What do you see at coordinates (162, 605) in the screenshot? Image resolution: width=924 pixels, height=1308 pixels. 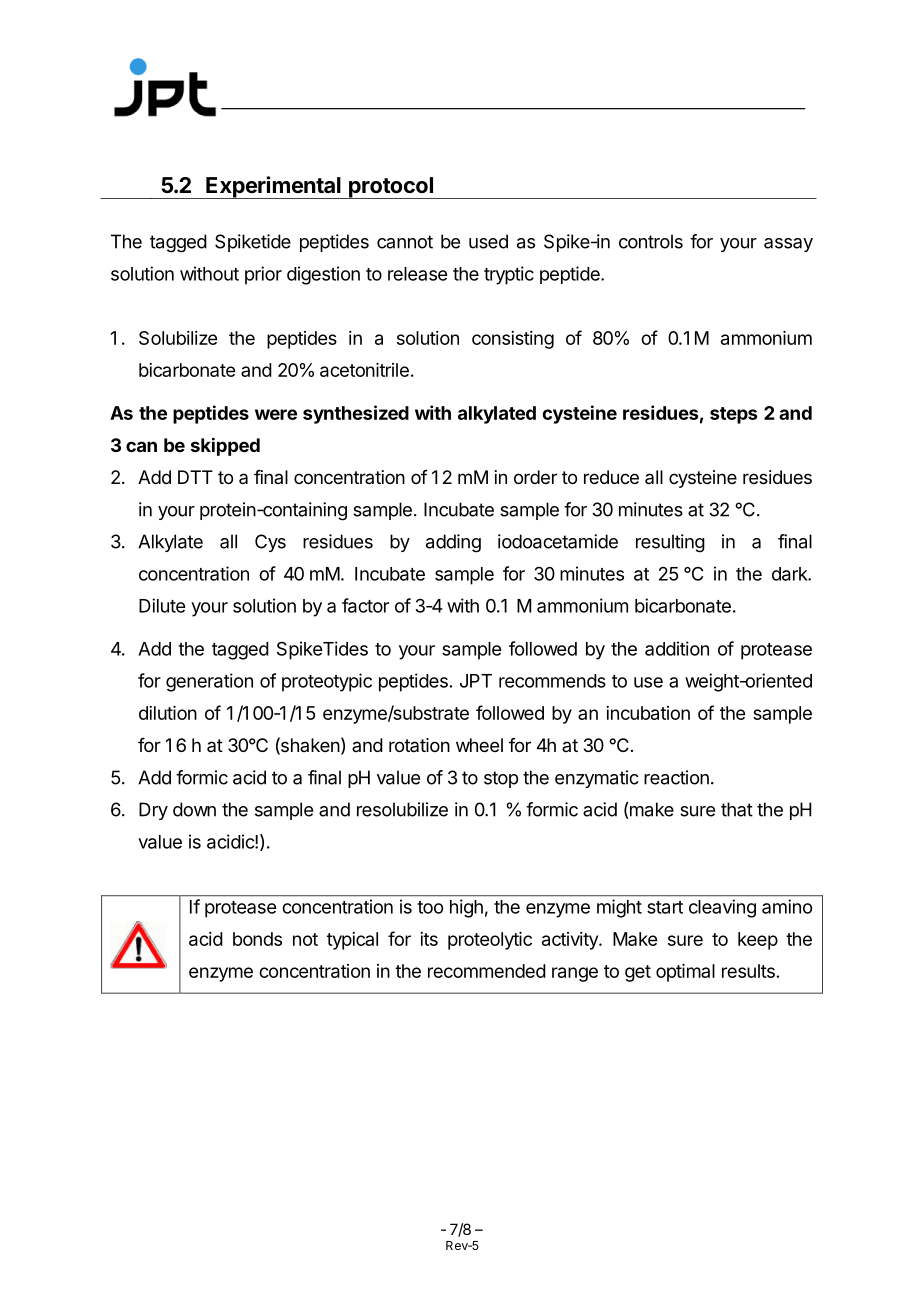 I see `Dilute` at bounding box center [162, 605].
